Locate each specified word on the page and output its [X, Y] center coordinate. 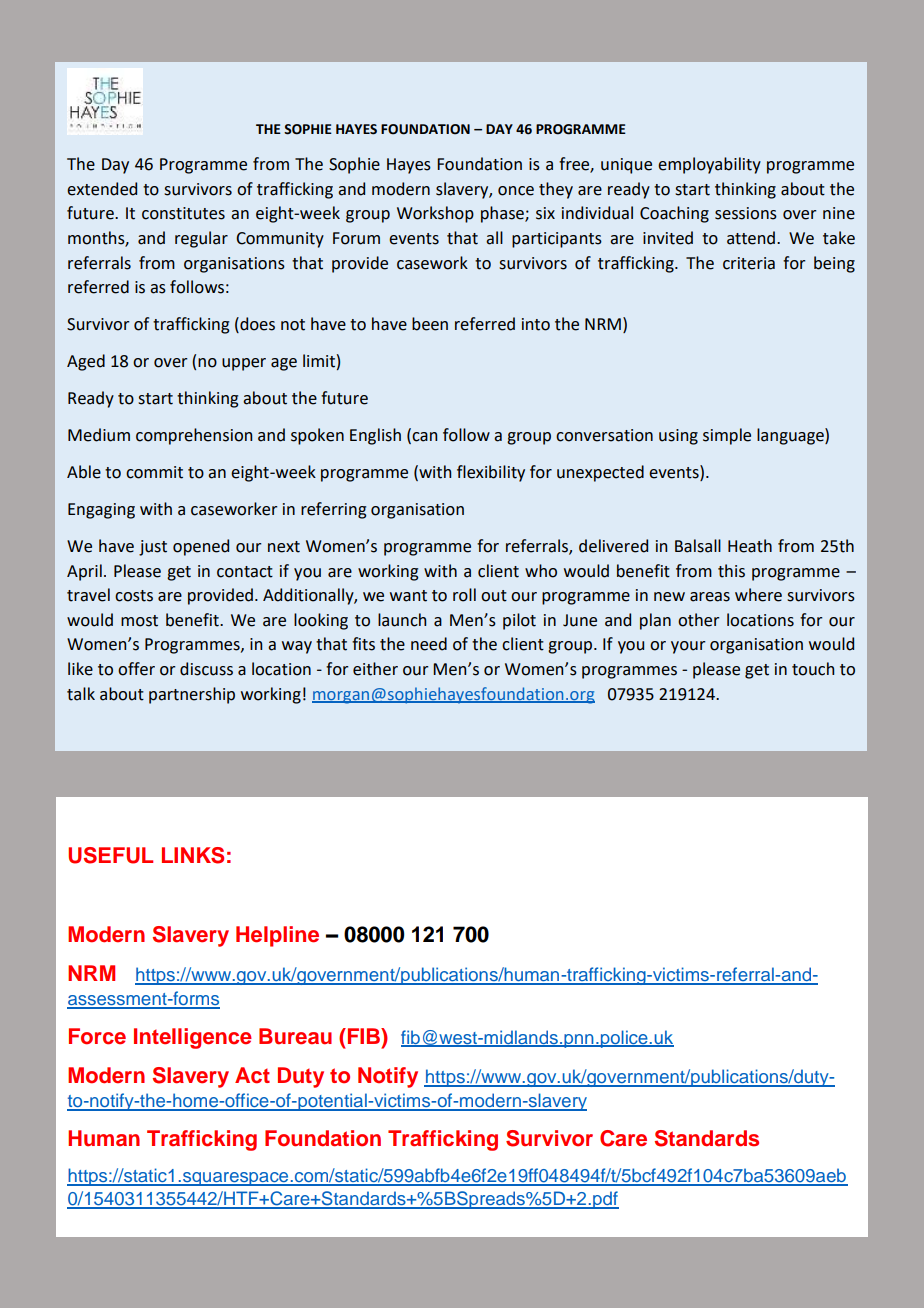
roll [464, 595]
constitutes [183, 213]
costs [134, 596]
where [758, 595]
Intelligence [193, 1038]
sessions [746, 213]
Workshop [435, 214]
